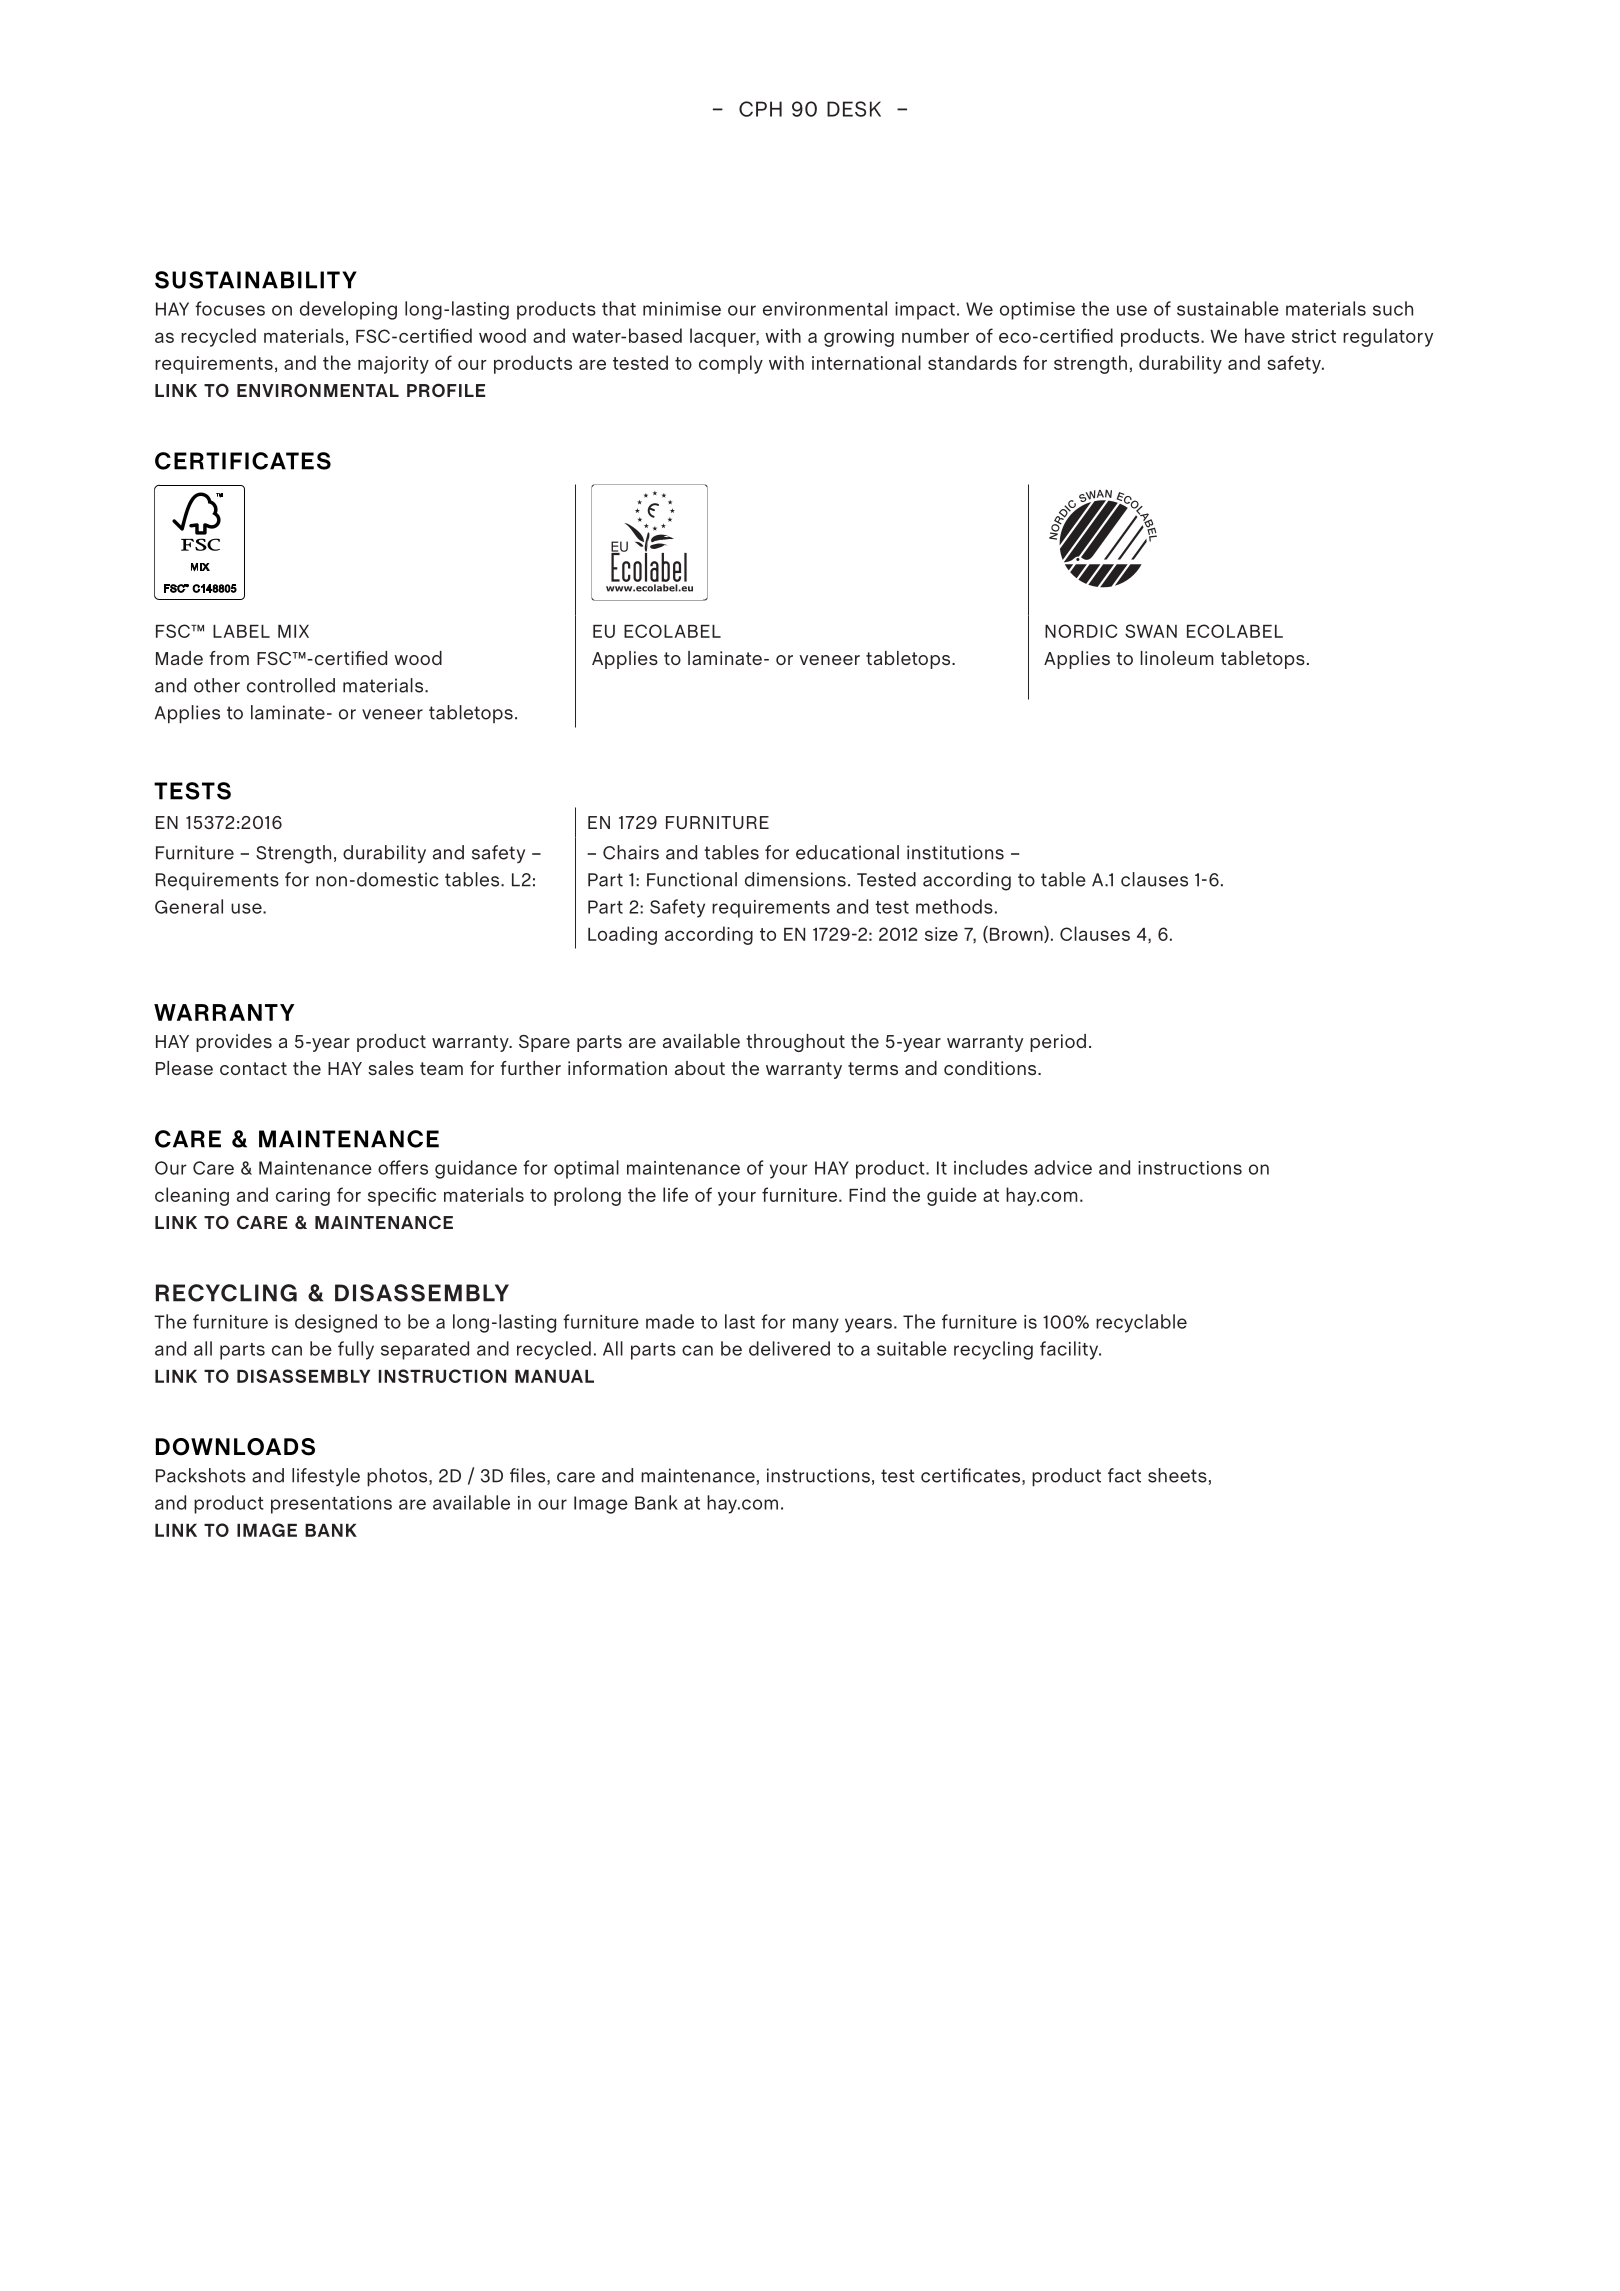  I want to click on controlled, so click(291, 685).
